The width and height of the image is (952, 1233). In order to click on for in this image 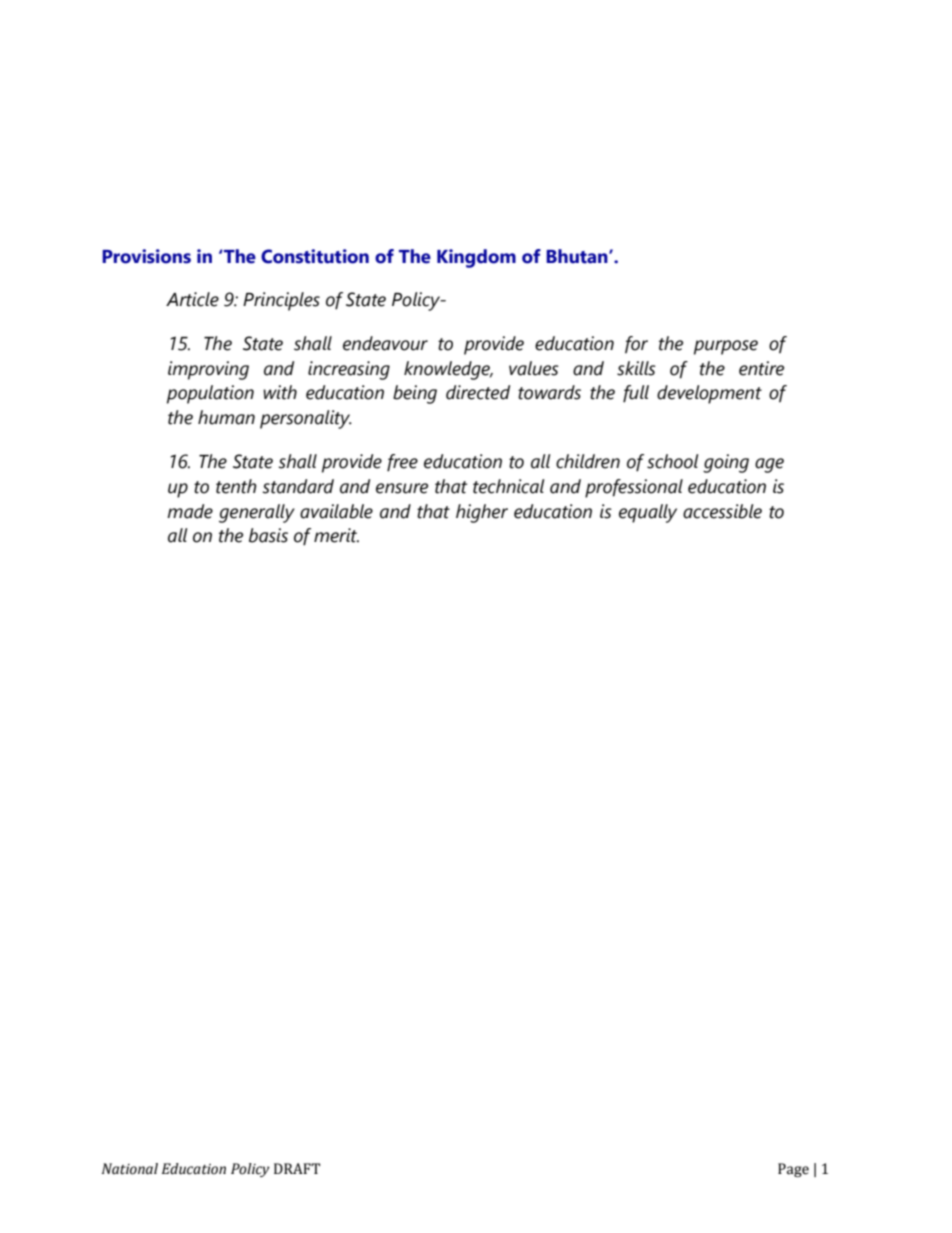, I will do `click(636, 344)`.
